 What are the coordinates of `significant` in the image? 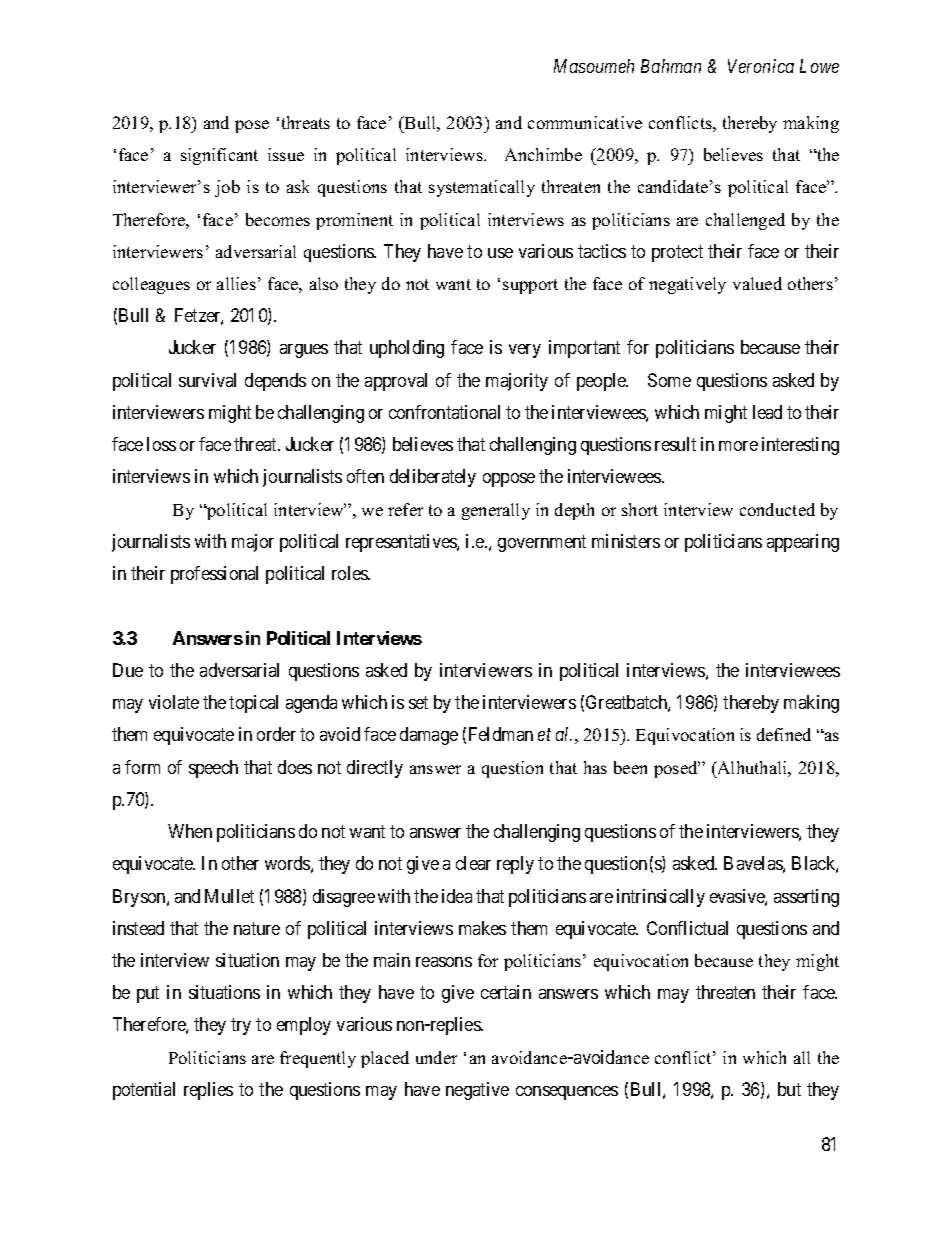 It's located at (219, 156).
